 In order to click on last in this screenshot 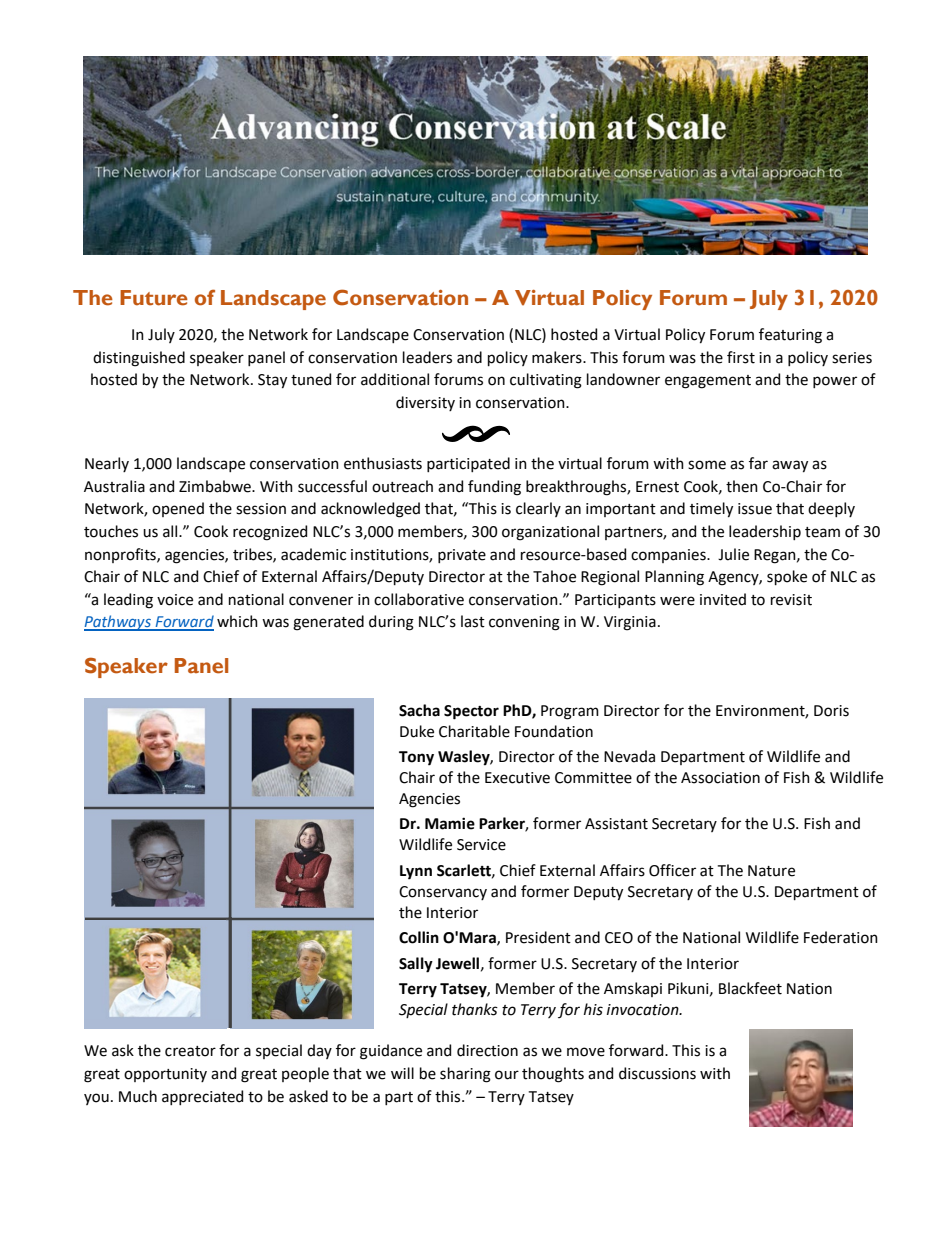, I will do `click(473, 621)`.
